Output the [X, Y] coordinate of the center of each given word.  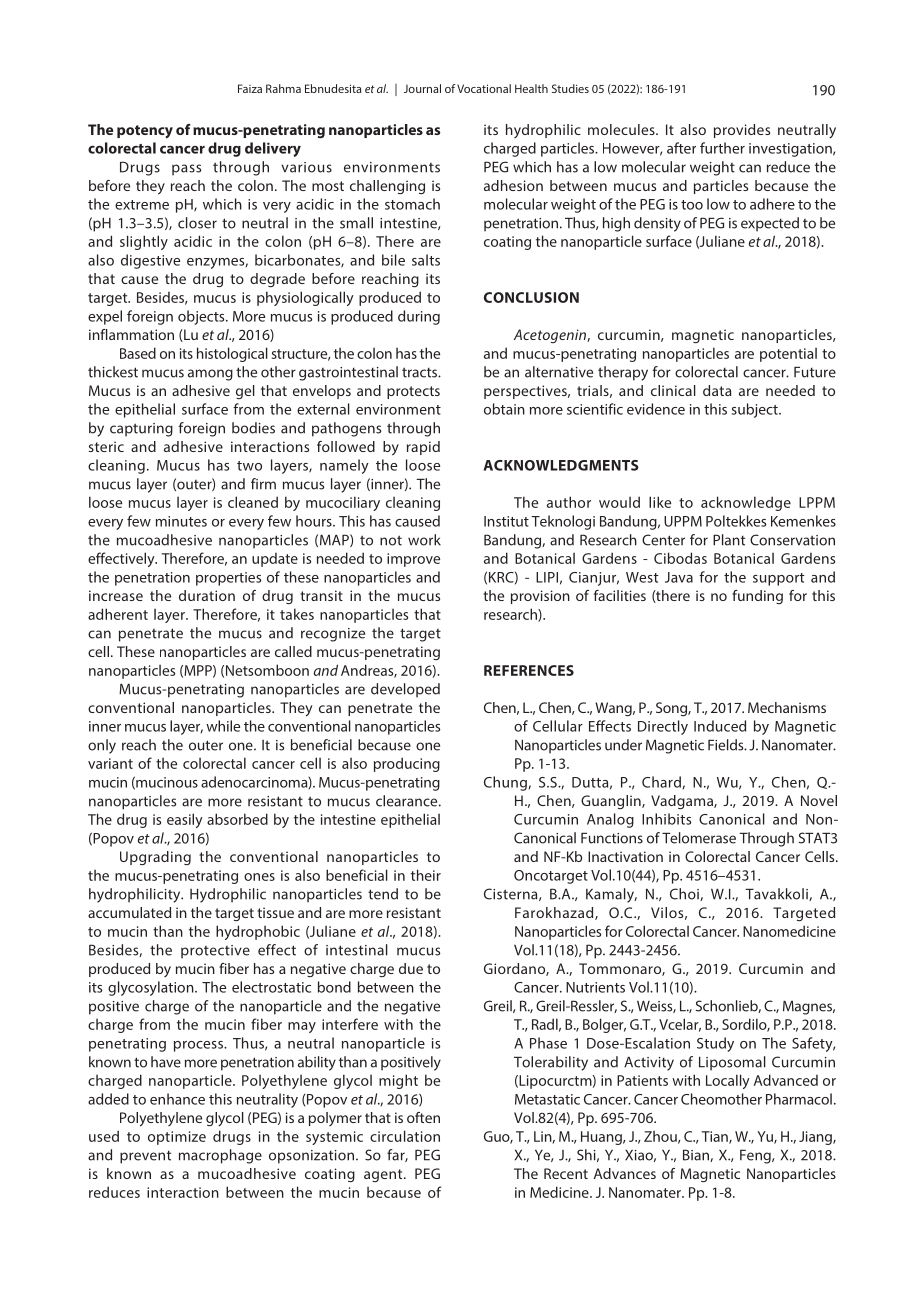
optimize [177, 1138]
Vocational [484, 88]
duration [207, 595]
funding [757, 597]
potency [145, 132]
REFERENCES [529, 670]
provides [742, 131]
